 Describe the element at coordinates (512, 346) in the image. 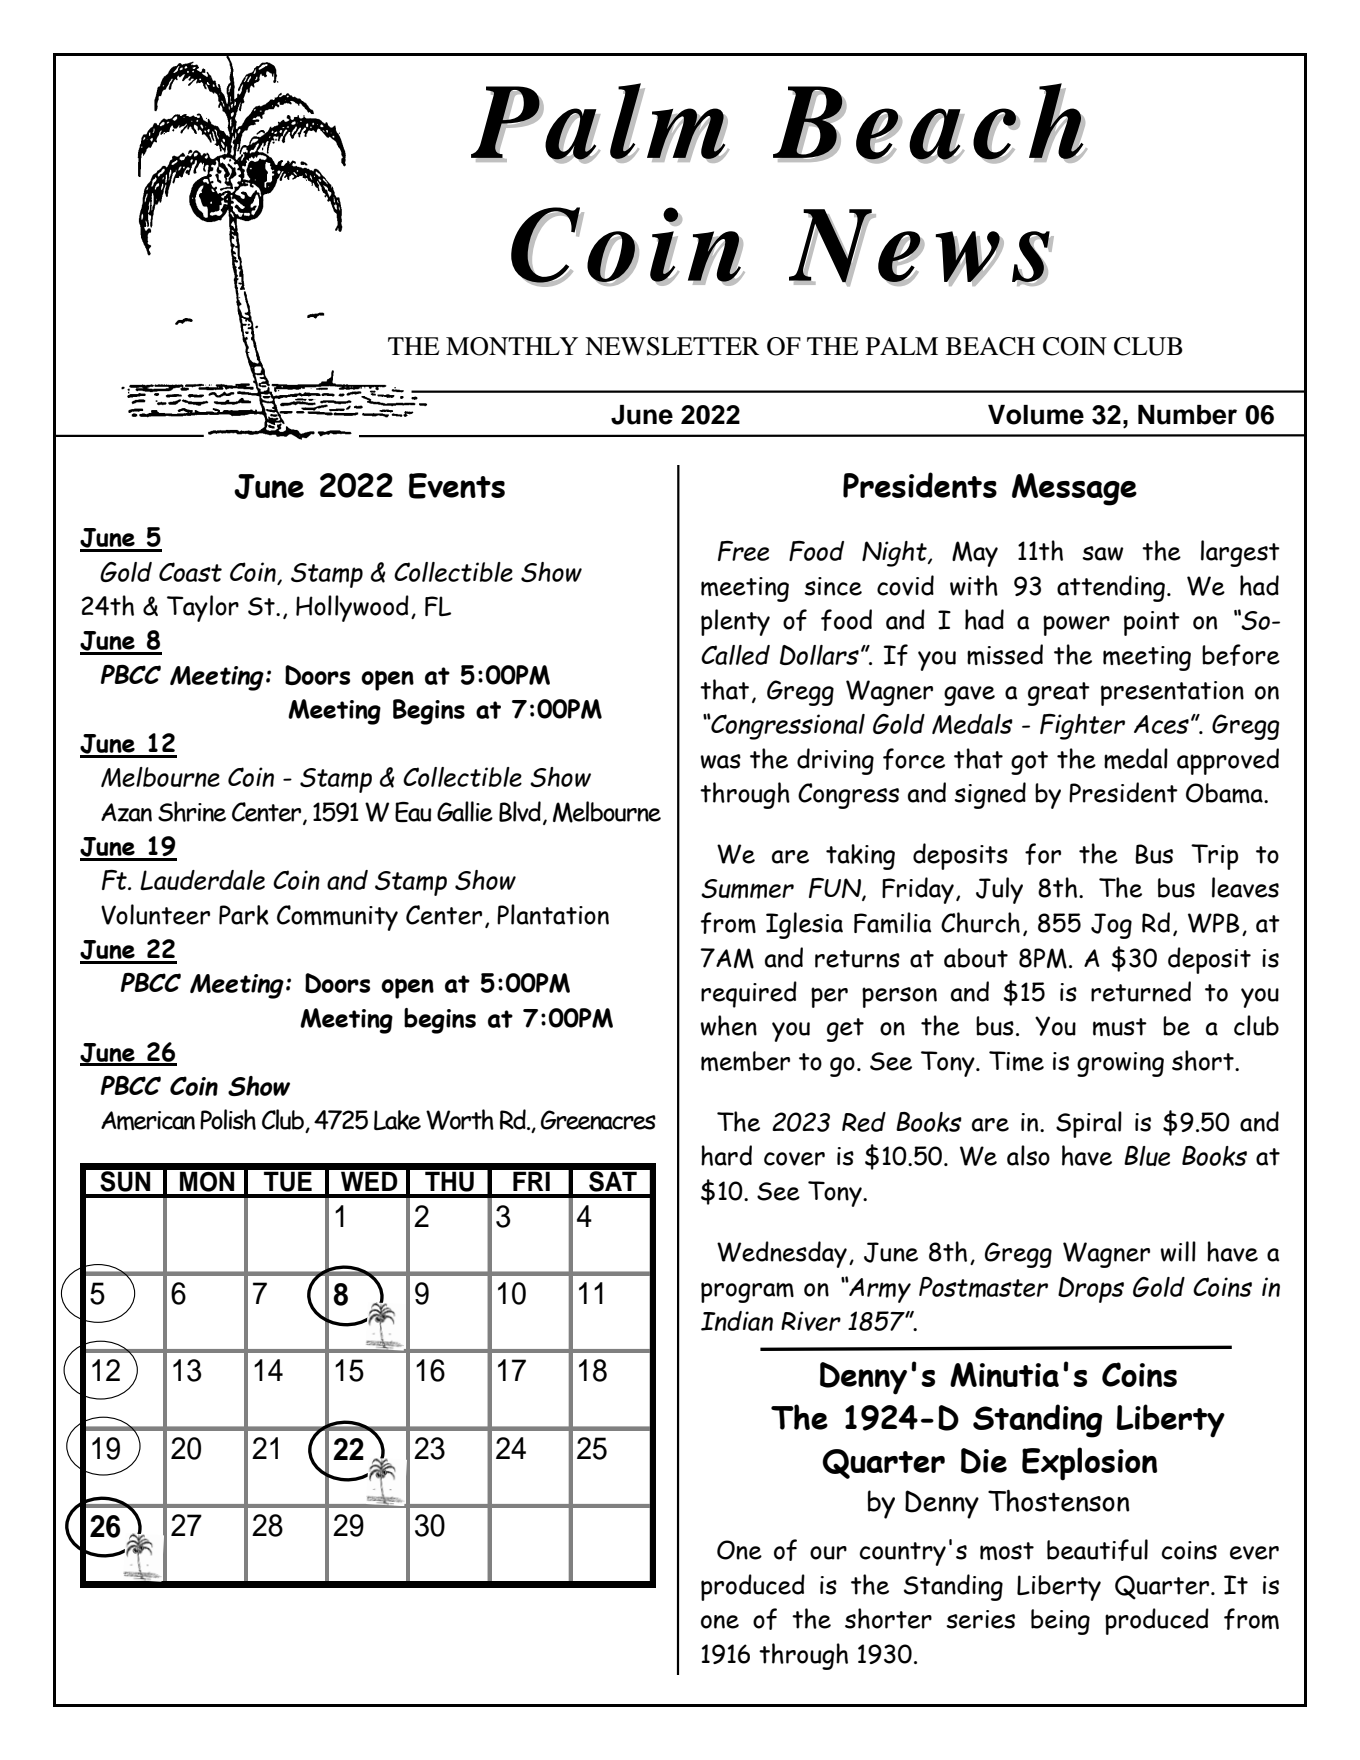

I see `MONTHLY` at that location.
